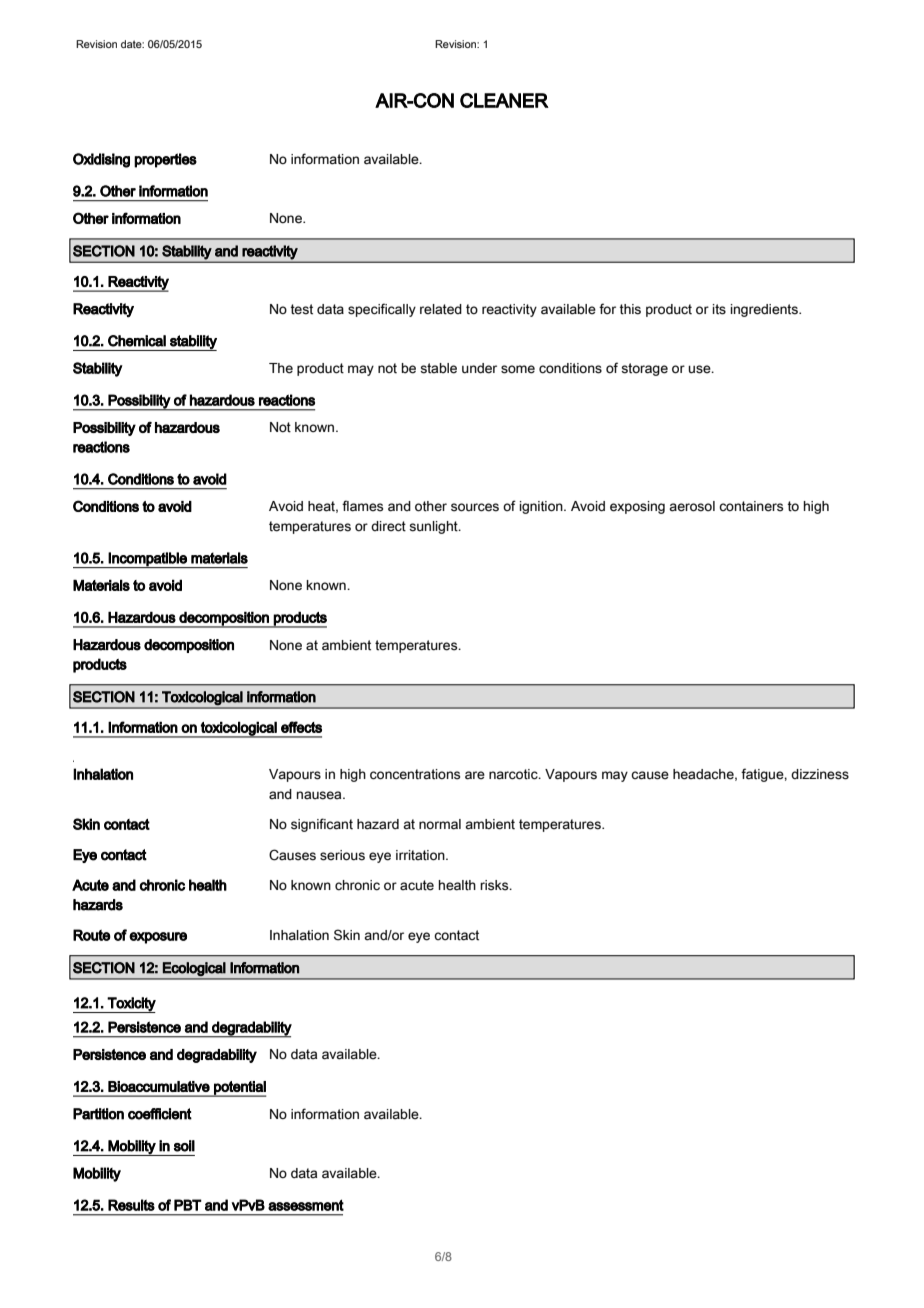  I want to click on Incompatible, so click(148, 560).
